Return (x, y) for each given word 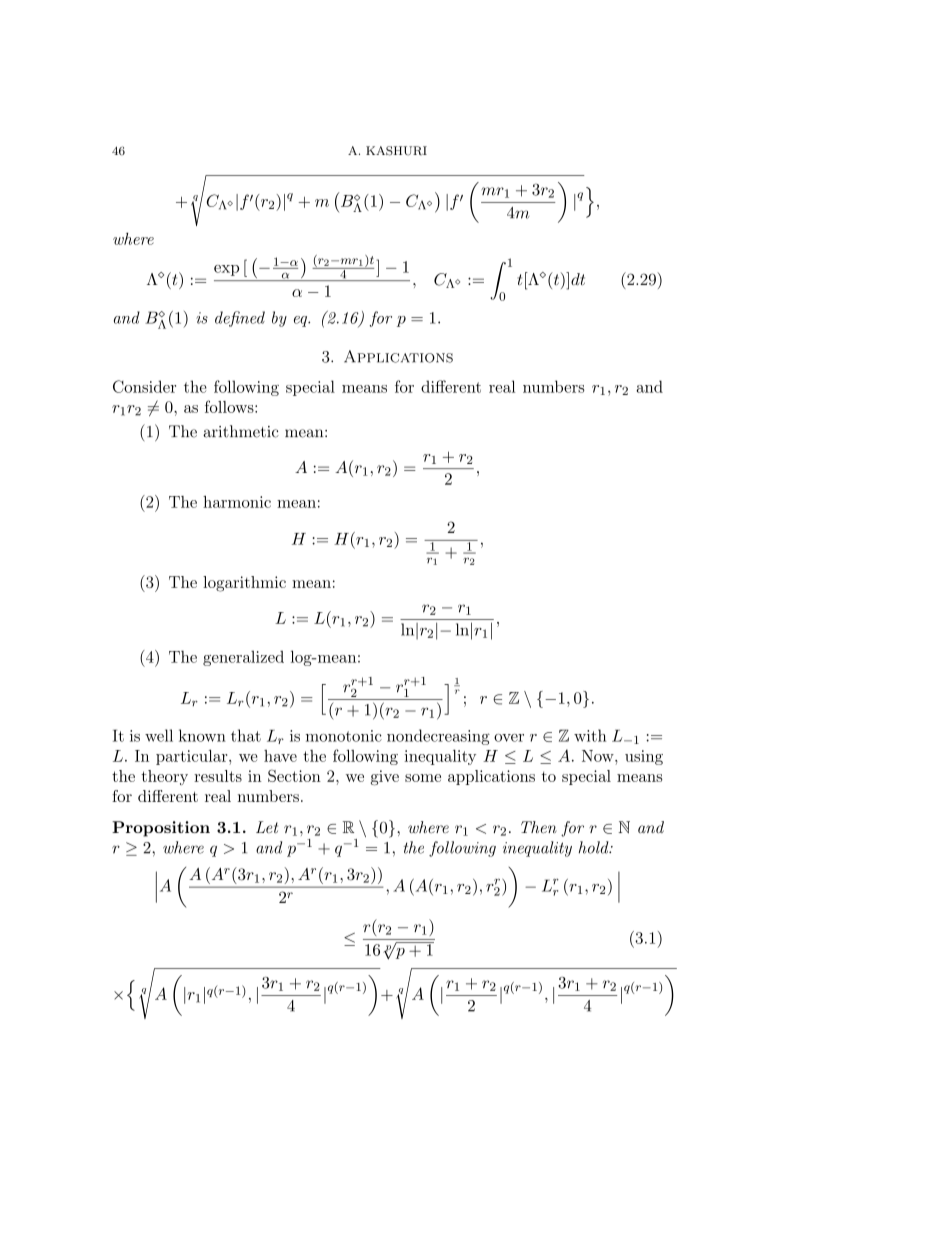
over (509, 738)
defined (240, 319)
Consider (144, 386)
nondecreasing (438, 737)
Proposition (161, 829)
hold (595, 847)
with (590, 735)
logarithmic (244, 584)
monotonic (344, 736)
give (385, 778)
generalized (243, 658)
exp (226, 270)
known (202, 735)
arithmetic (241, 431)
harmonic (237, 502)
